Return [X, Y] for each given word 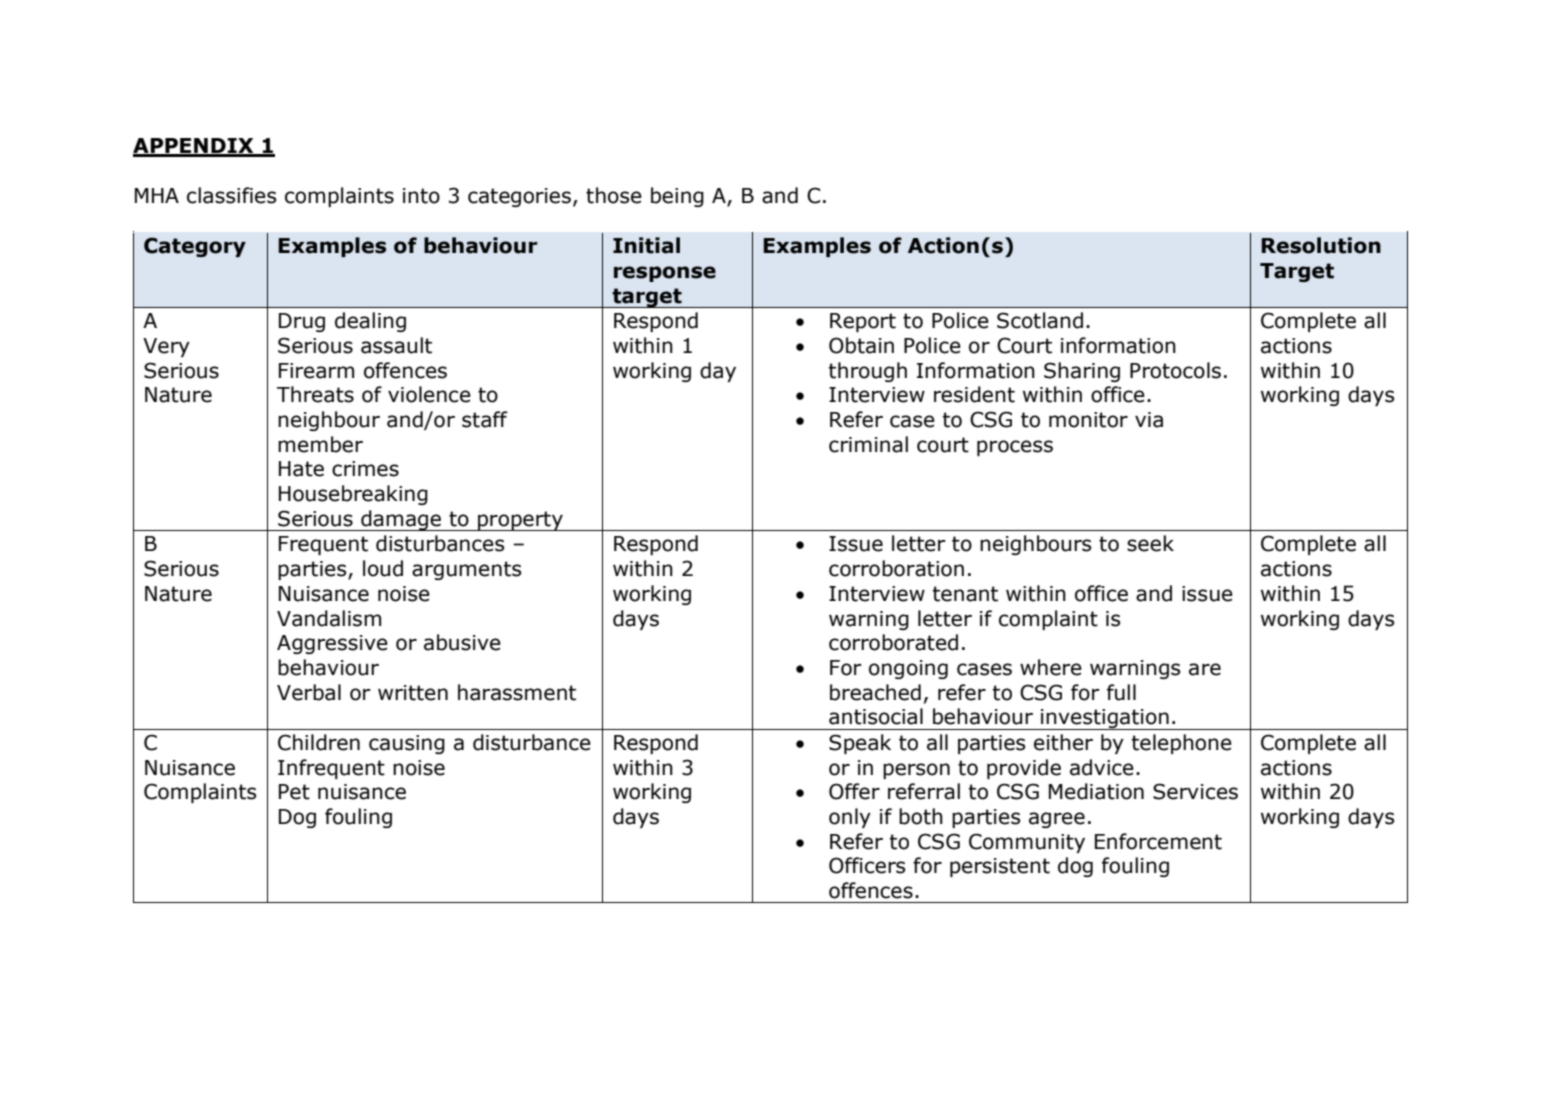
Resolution [1321, 245]
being [677, 197]
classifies [231, 195]
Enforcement [1158, 841]
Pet [294, 792]
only [850, 818]
